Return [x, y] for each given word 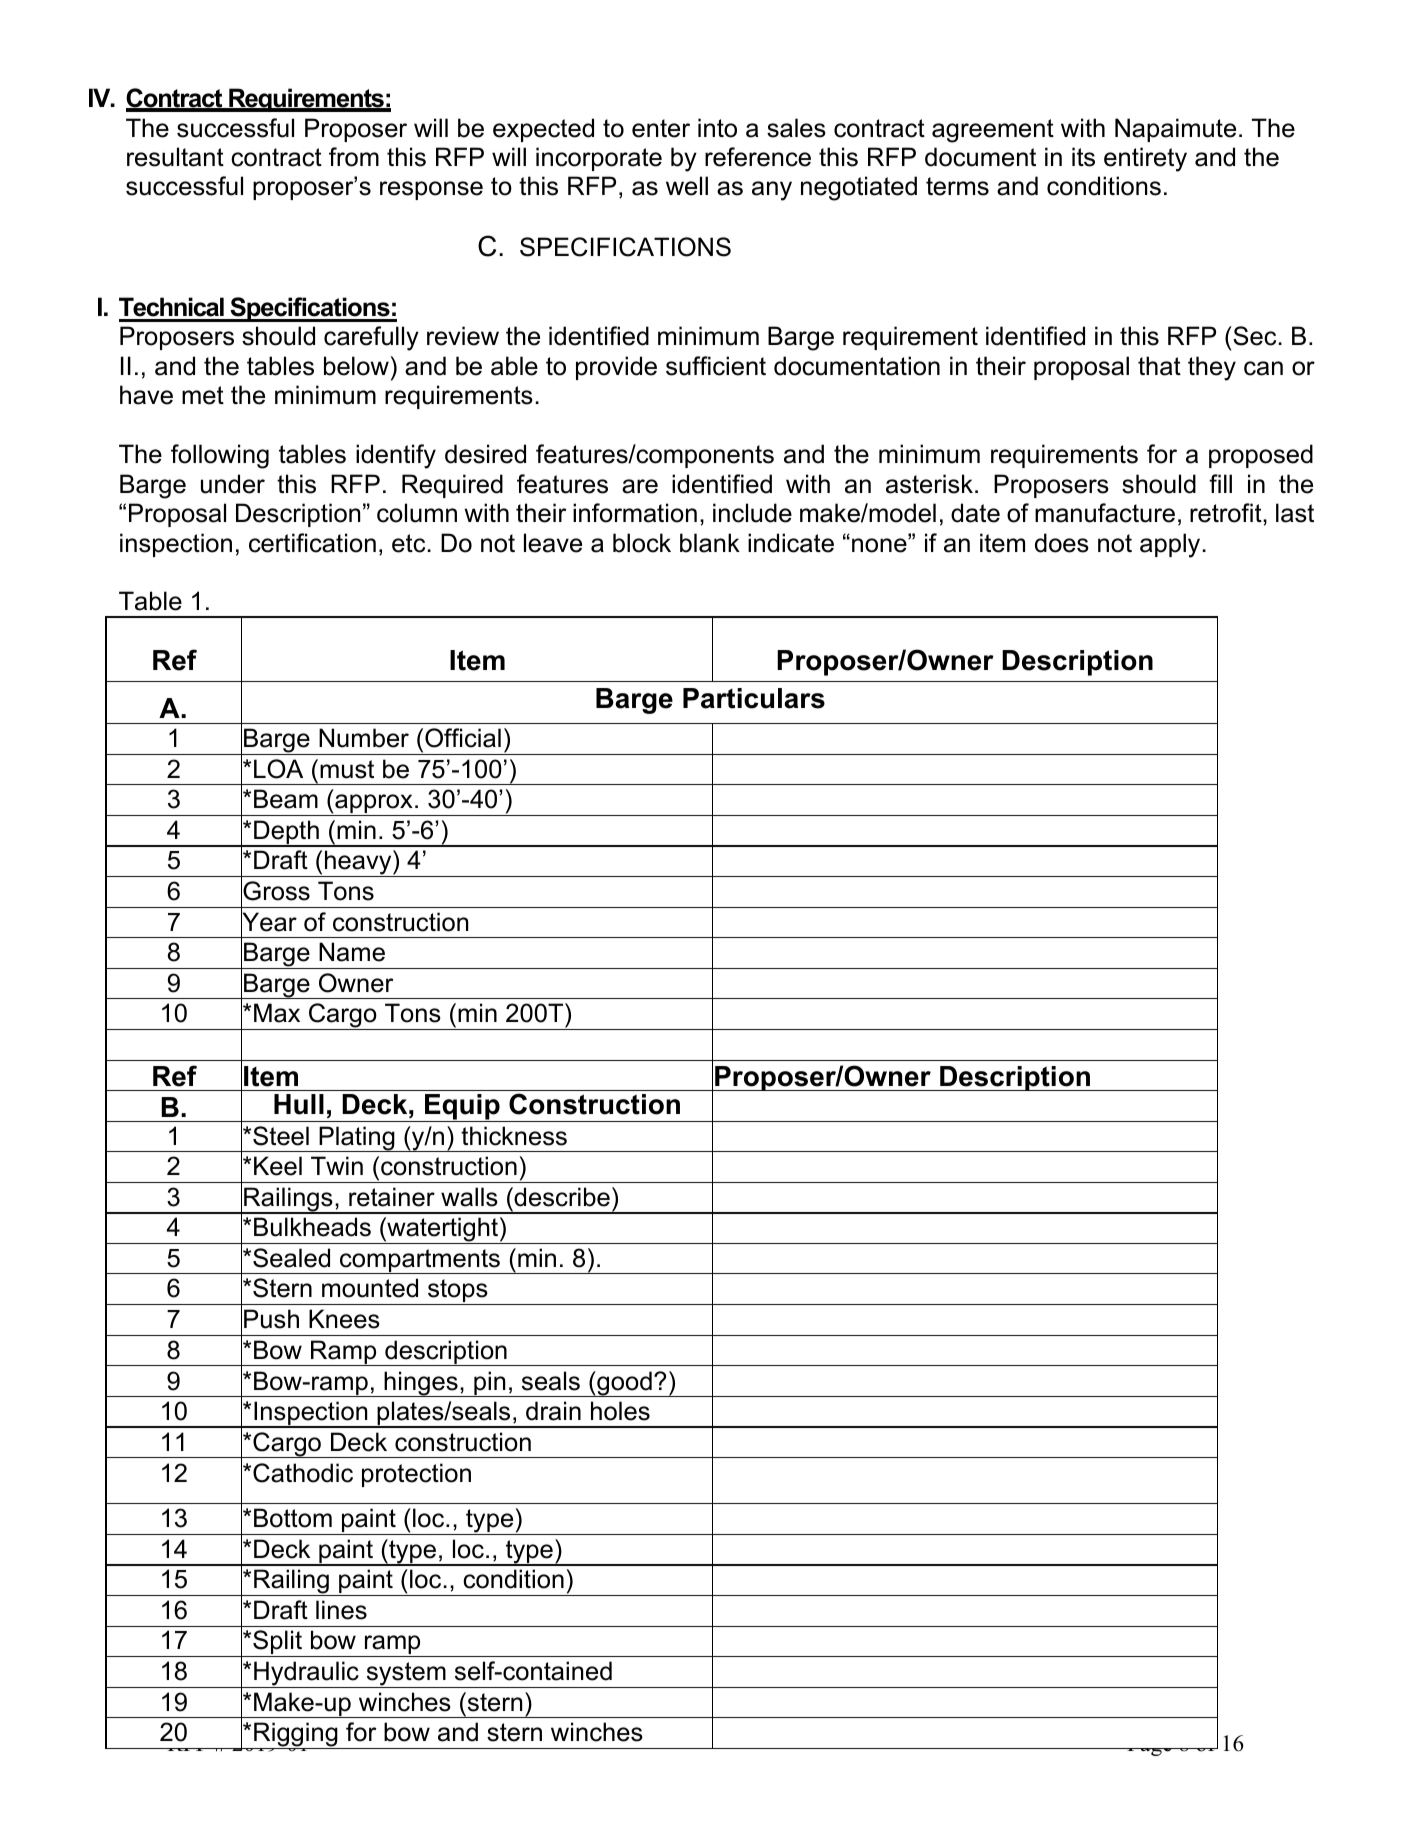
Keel [278, 1166]
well [687, 186]
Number [364, 738]
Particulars [754, 698]
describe [561, 1197]
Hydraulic [306, 1674]
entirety [1145, 159]
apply [1170, 545]
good [624, 1384]
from [354, 157]
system [406, 1675]
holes [620, 1411]
